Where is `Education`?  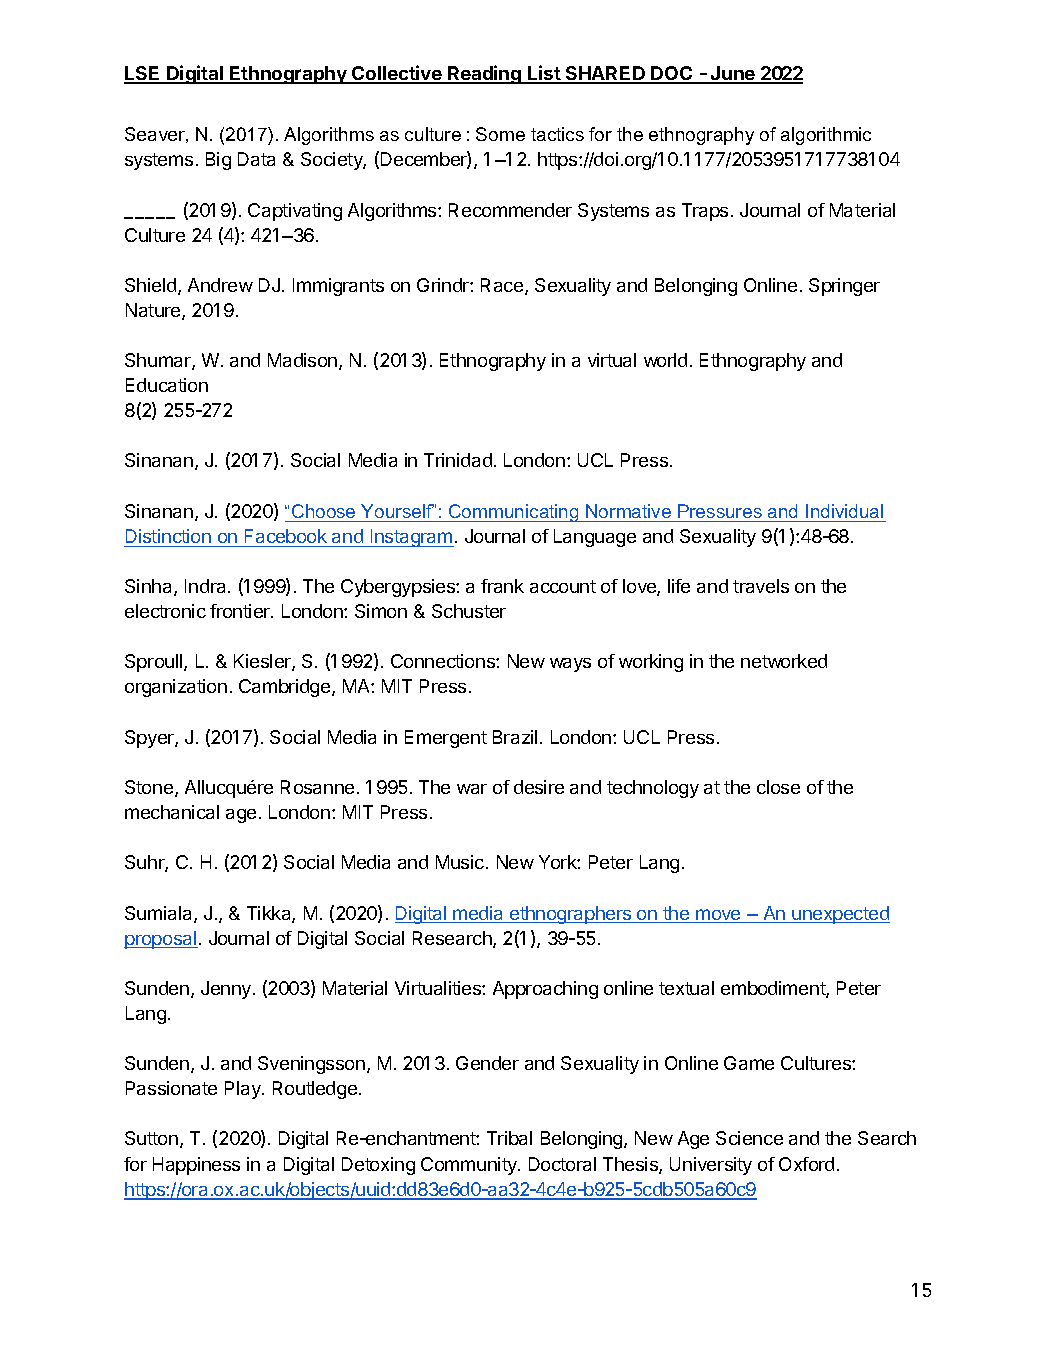
Education is located at coordinates (167, 385).
